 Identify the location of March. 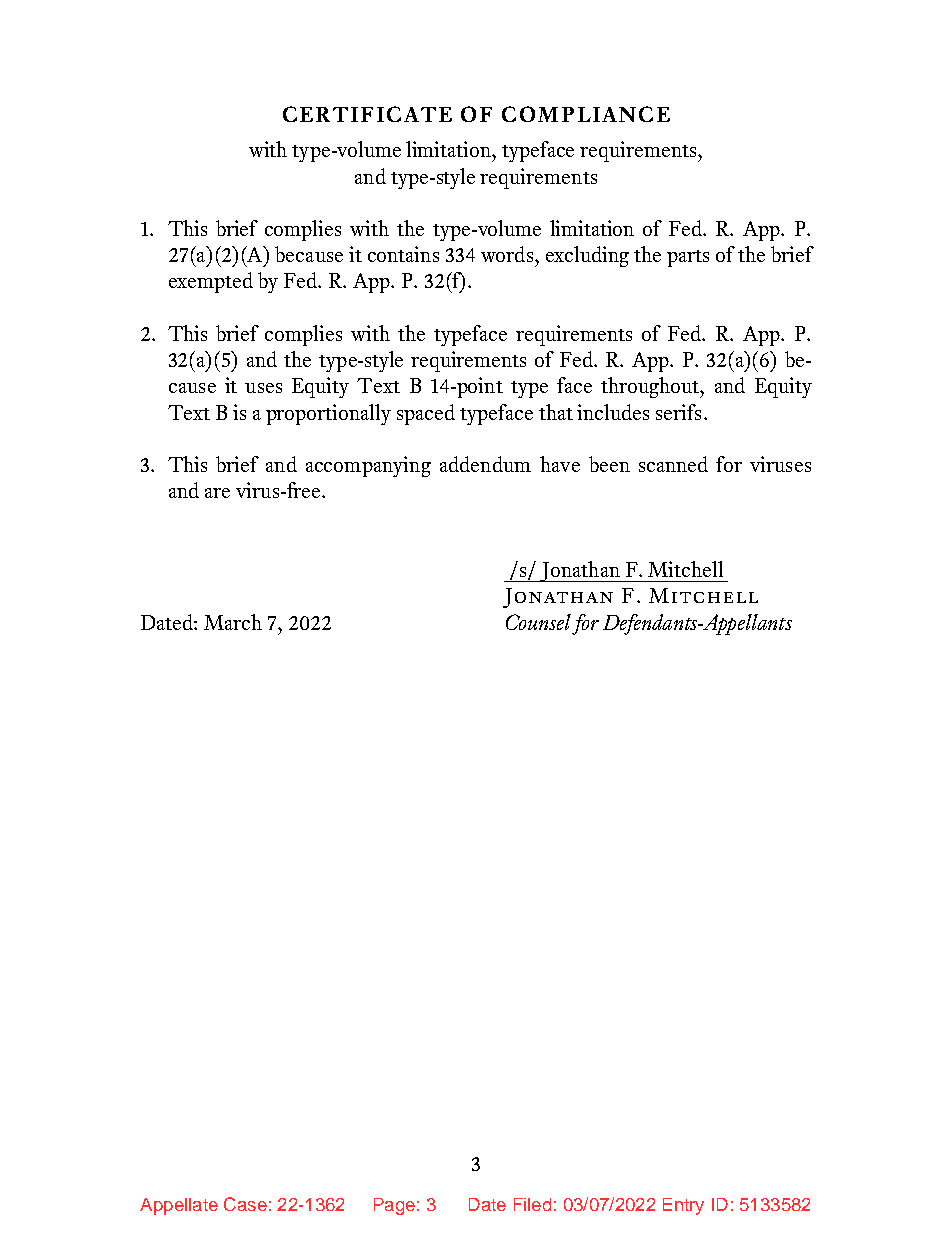
(233, 622).
